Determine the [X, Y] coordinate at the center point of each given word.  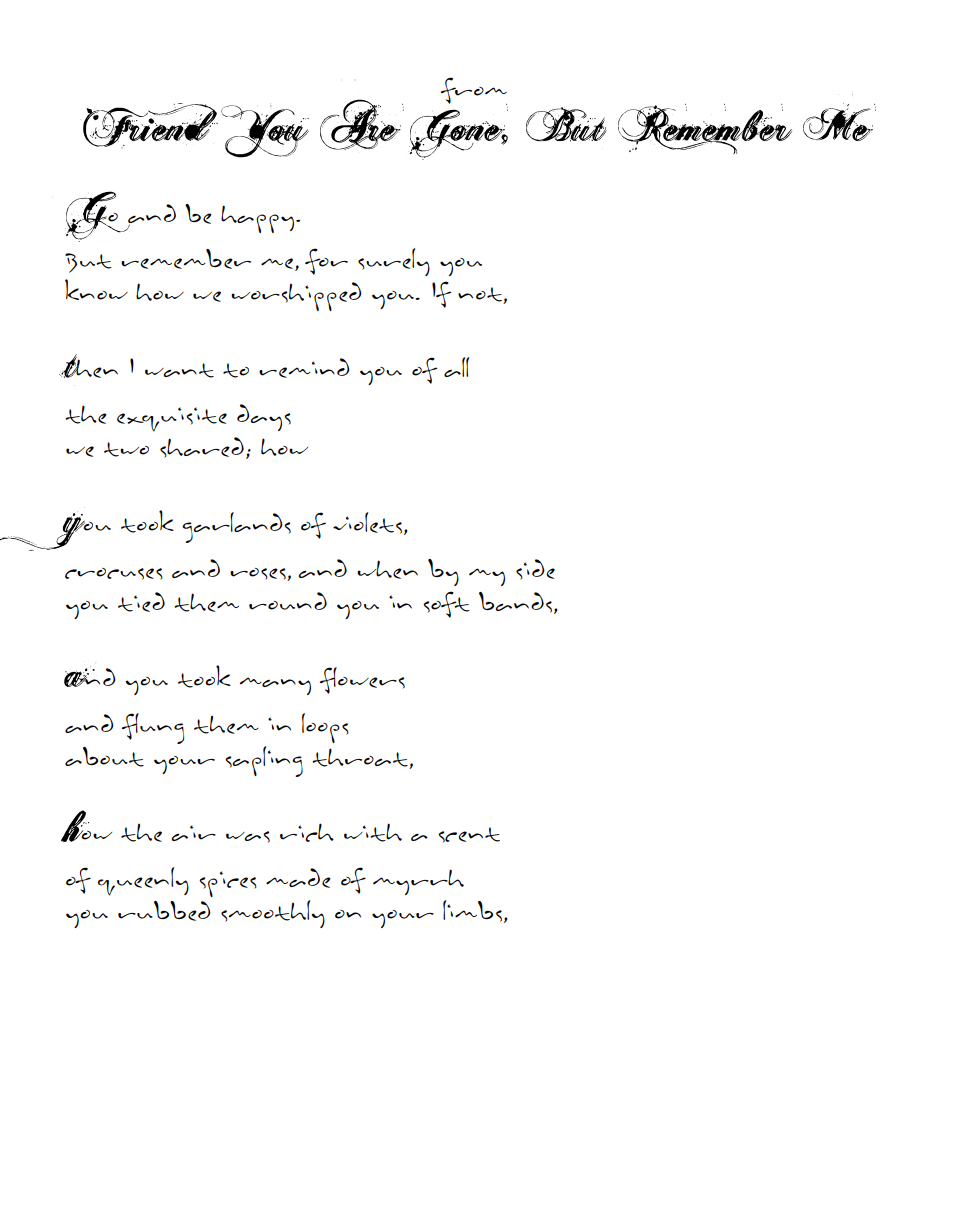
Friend [150, 125]
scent [469, 835]
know [96, 289]
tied [141, 602]
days [264, 417]
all [456, 367]
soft [446, 604]
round [288, 601]
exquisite [172, 419]
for [326, 261]
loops [325, 728]
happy [259, 219]
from [474, 91]
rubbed [164, 911]
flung [153, 728]
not [481, 295]
